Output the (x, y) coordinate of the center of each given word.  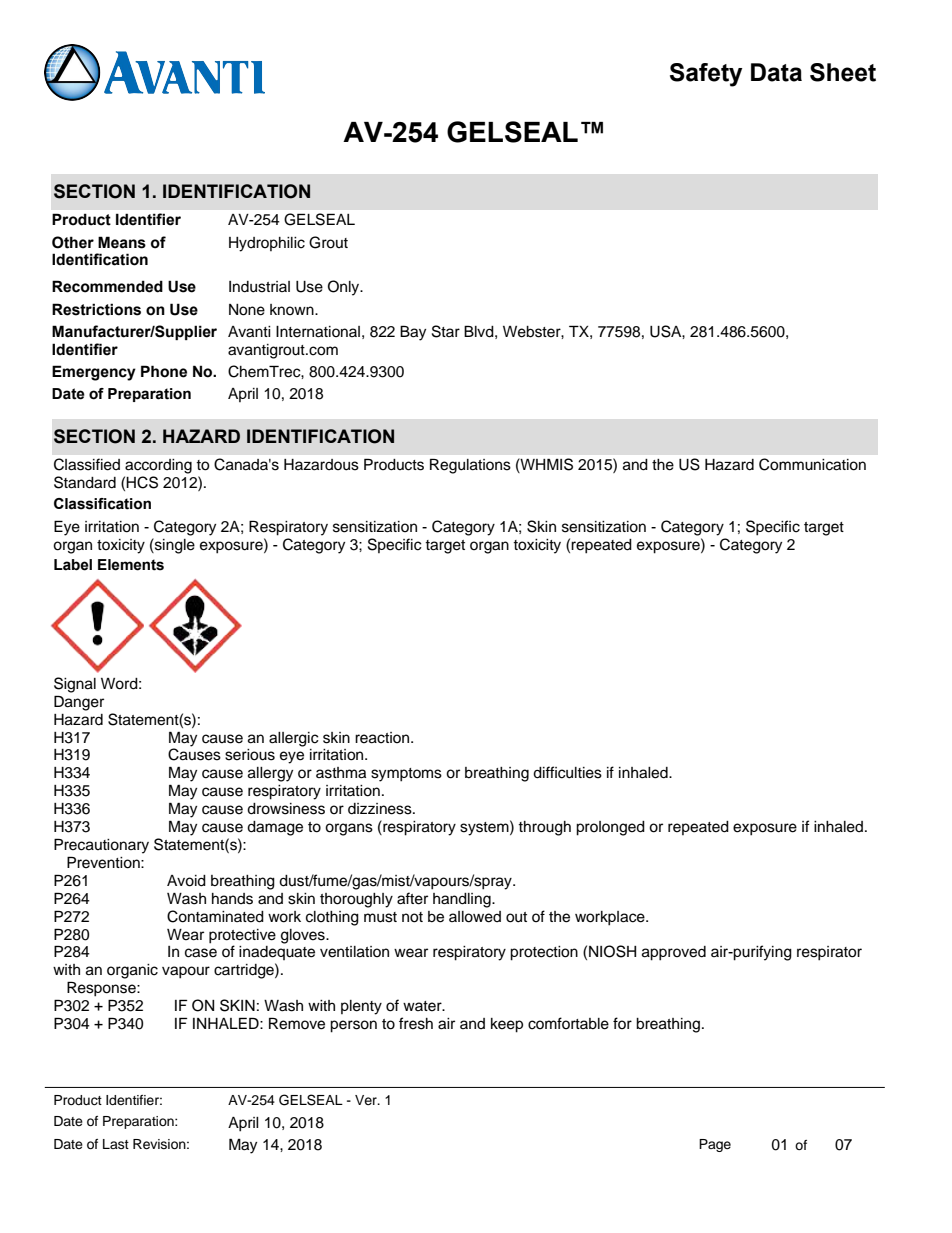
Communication (812, 464)
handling (463, 900)
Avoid (186, 881)
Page (715, 1145)
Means (122, 242)
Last (116, 1144)
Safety (706, 75)
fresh (416, 1023)
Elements (131, 565)
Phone (164, 371)
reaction (383, 738)
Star (446, 331)
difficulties (567, 772)
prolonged (610, 828)
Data (776, 72)
